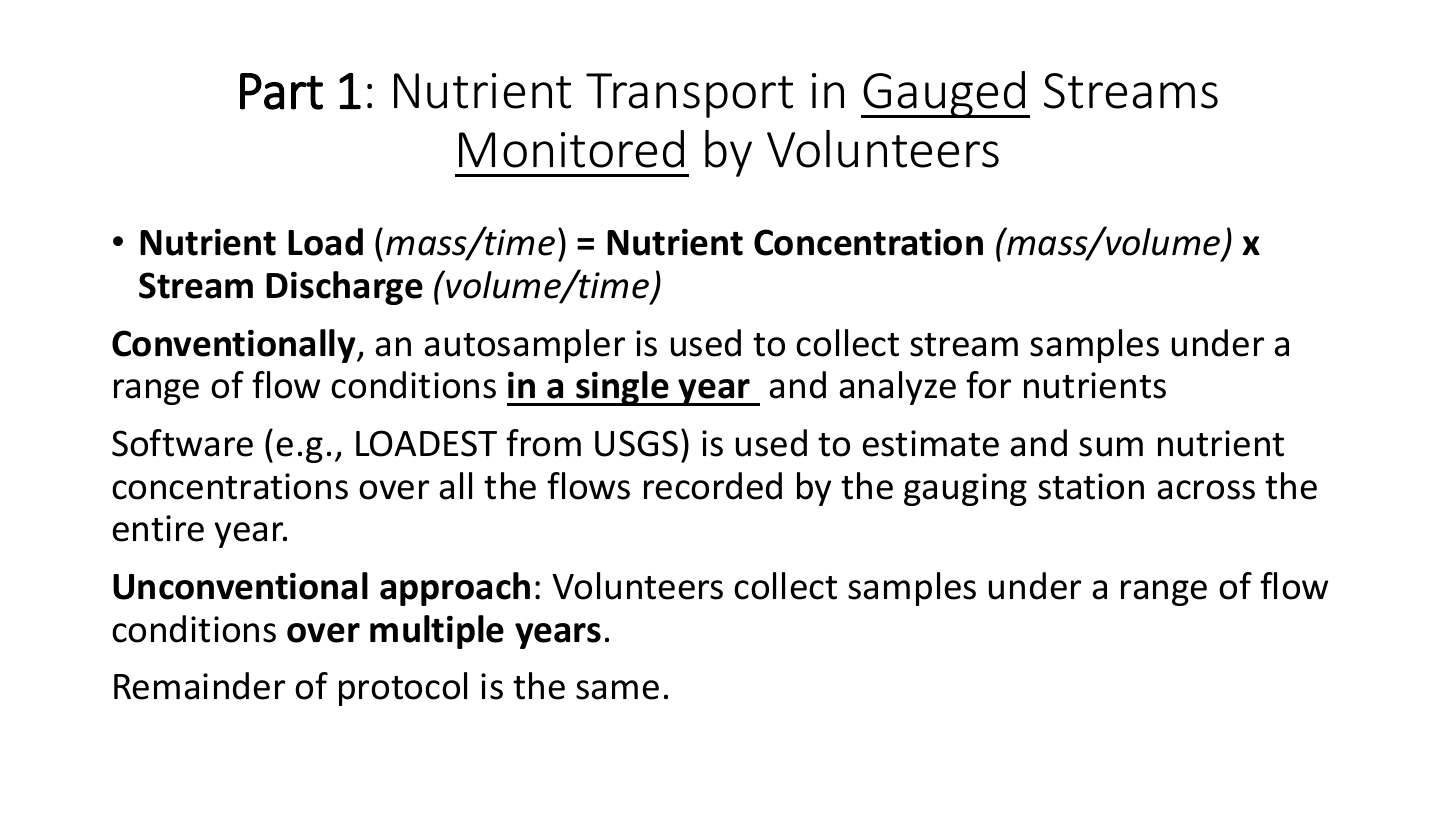 Image resolution: width=1456 pixels, height=819 pixels. Describe the element at coordinates (617, 690) in the document. I see `same` at that location.
